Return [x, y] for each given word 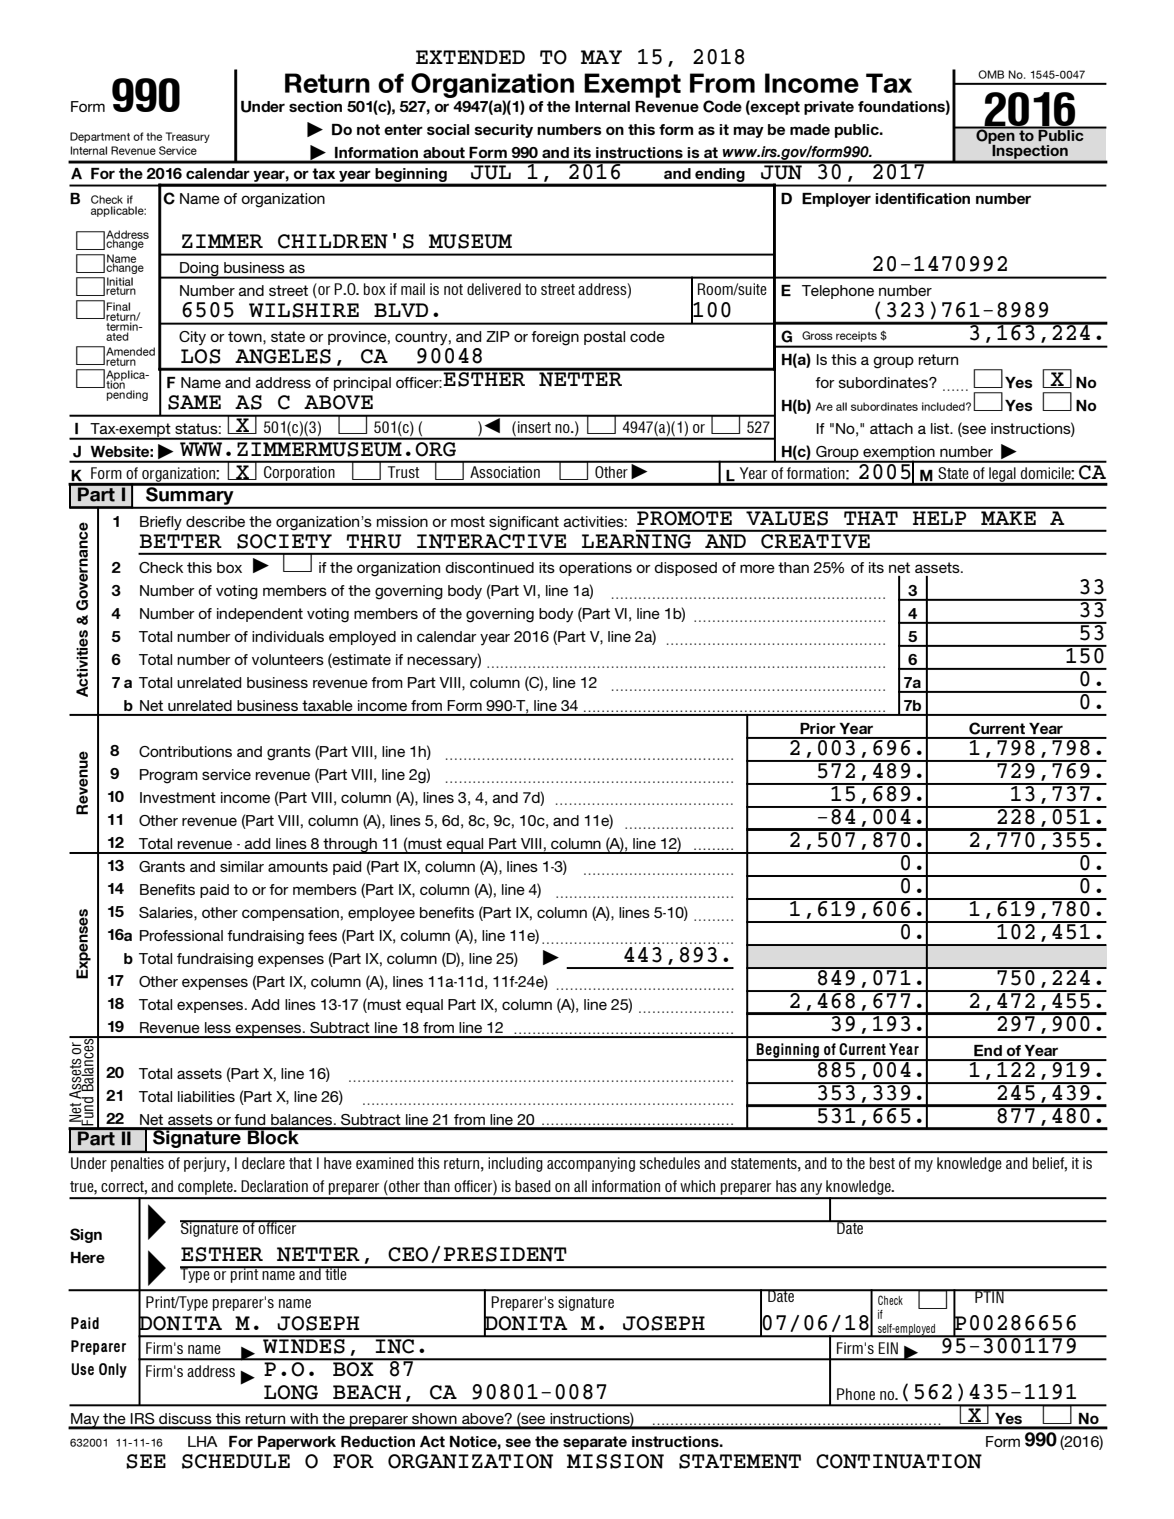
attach [891, 428]
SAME [194, 402]
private [829, 108]
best [882, 1163]
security [503, 131]
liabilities [206, 1096]
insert [534, 427]
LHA [203, 1441]
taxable [327, 705]
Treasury [188, 137]
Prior [818, 728]
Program [169, 776]
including [515, 1164]
